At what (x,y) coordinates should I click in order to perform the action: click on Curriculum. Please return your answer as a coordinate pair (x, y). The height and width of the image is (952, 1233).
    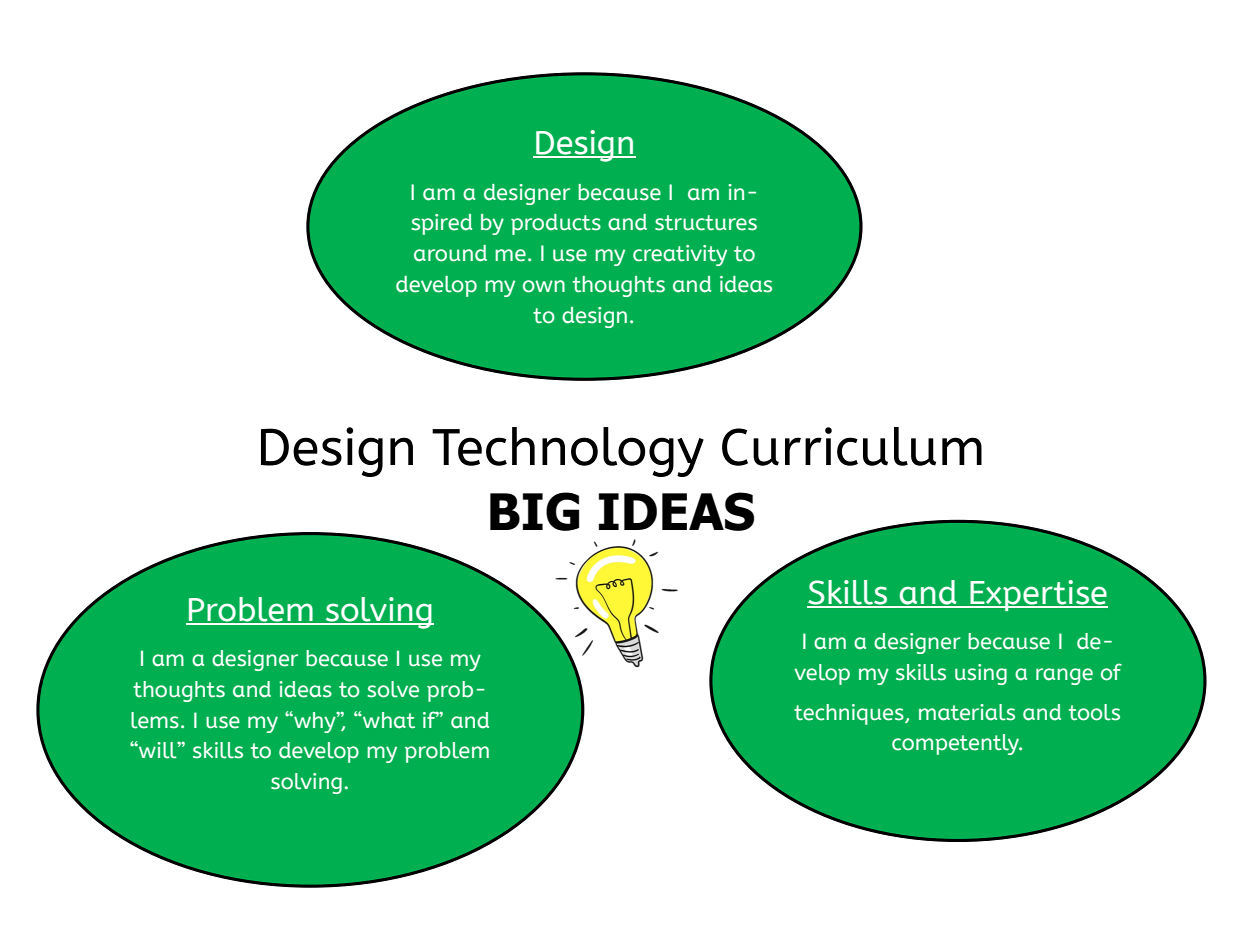
    Looking at the image, I should click on (852, 446).
